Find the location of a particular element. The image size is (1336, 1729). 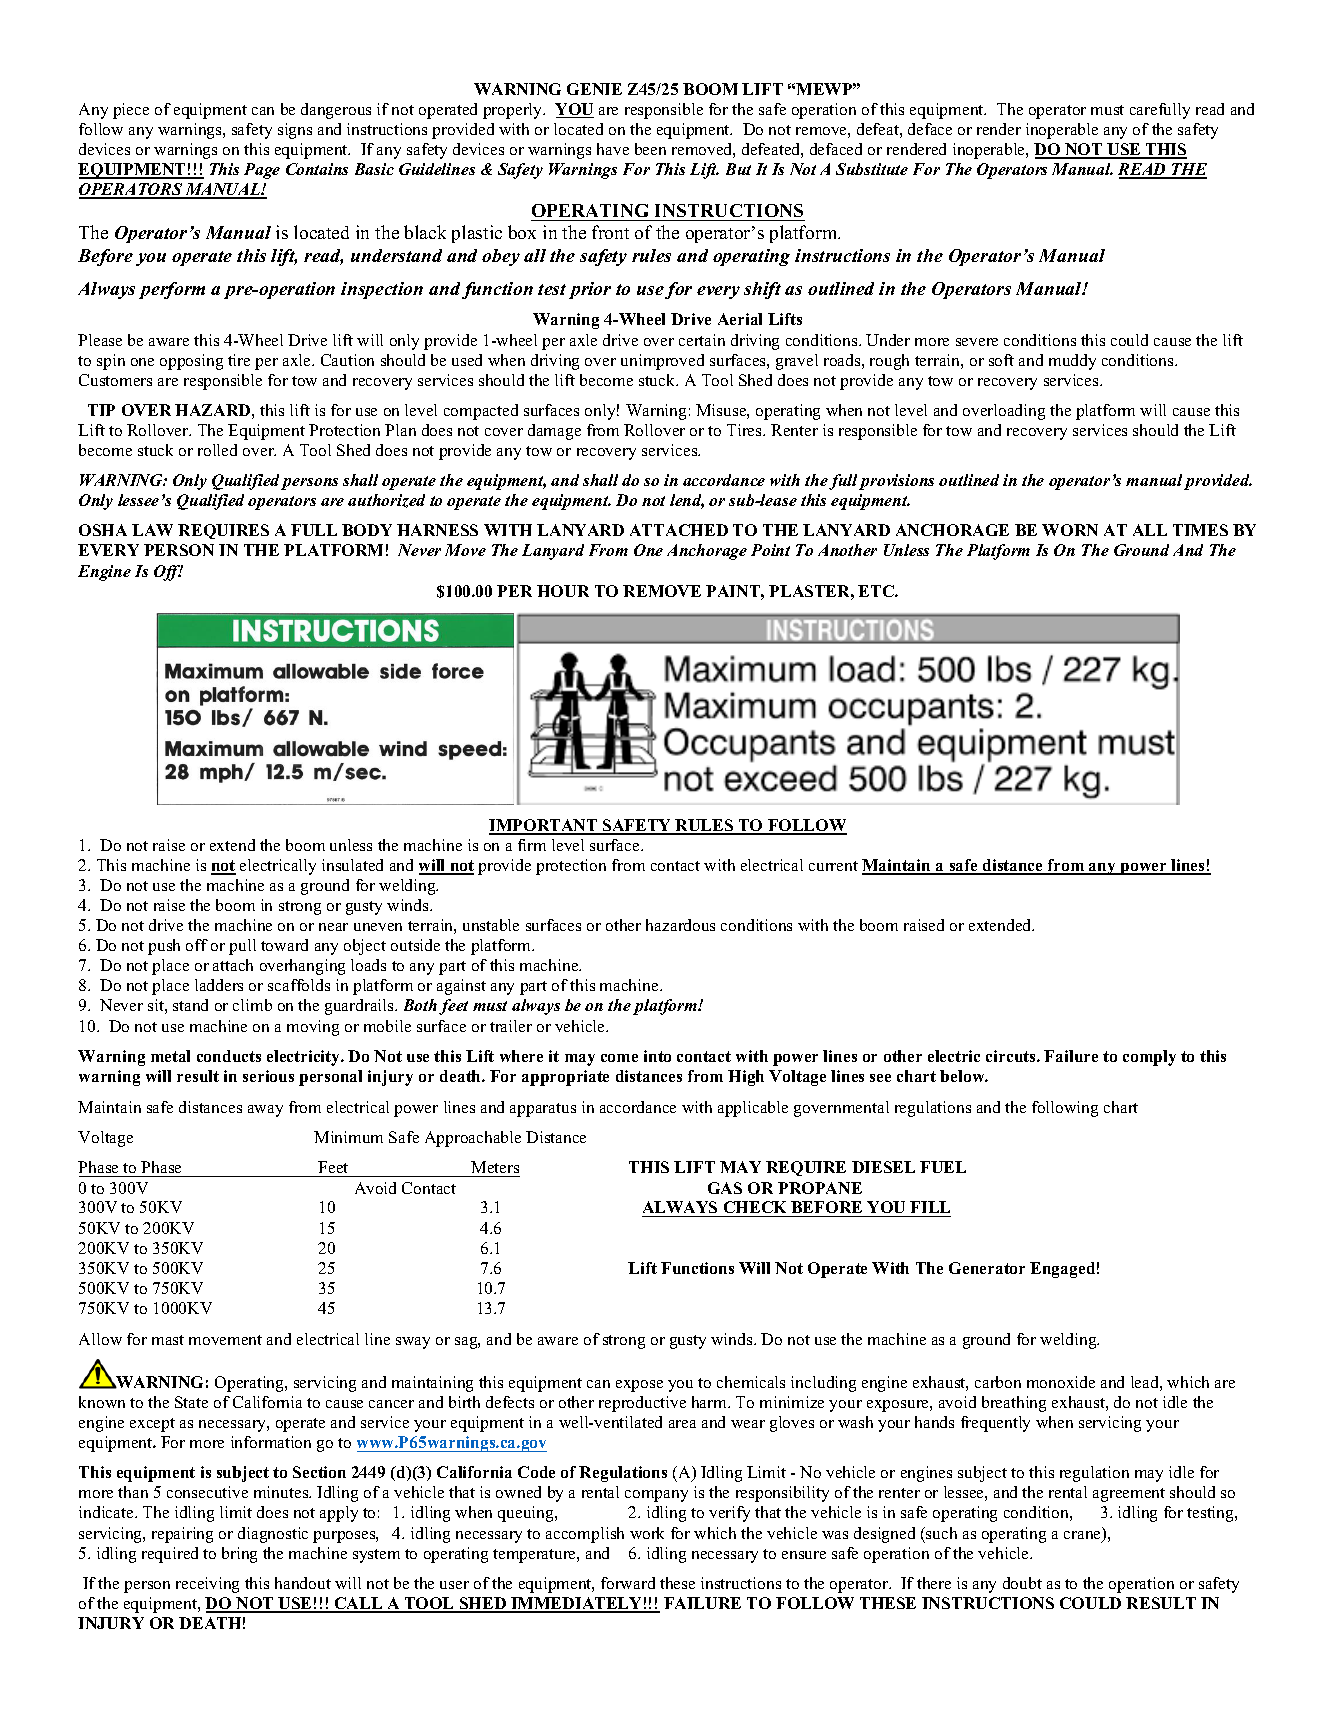

away is located at coordinates (265, 1111).
